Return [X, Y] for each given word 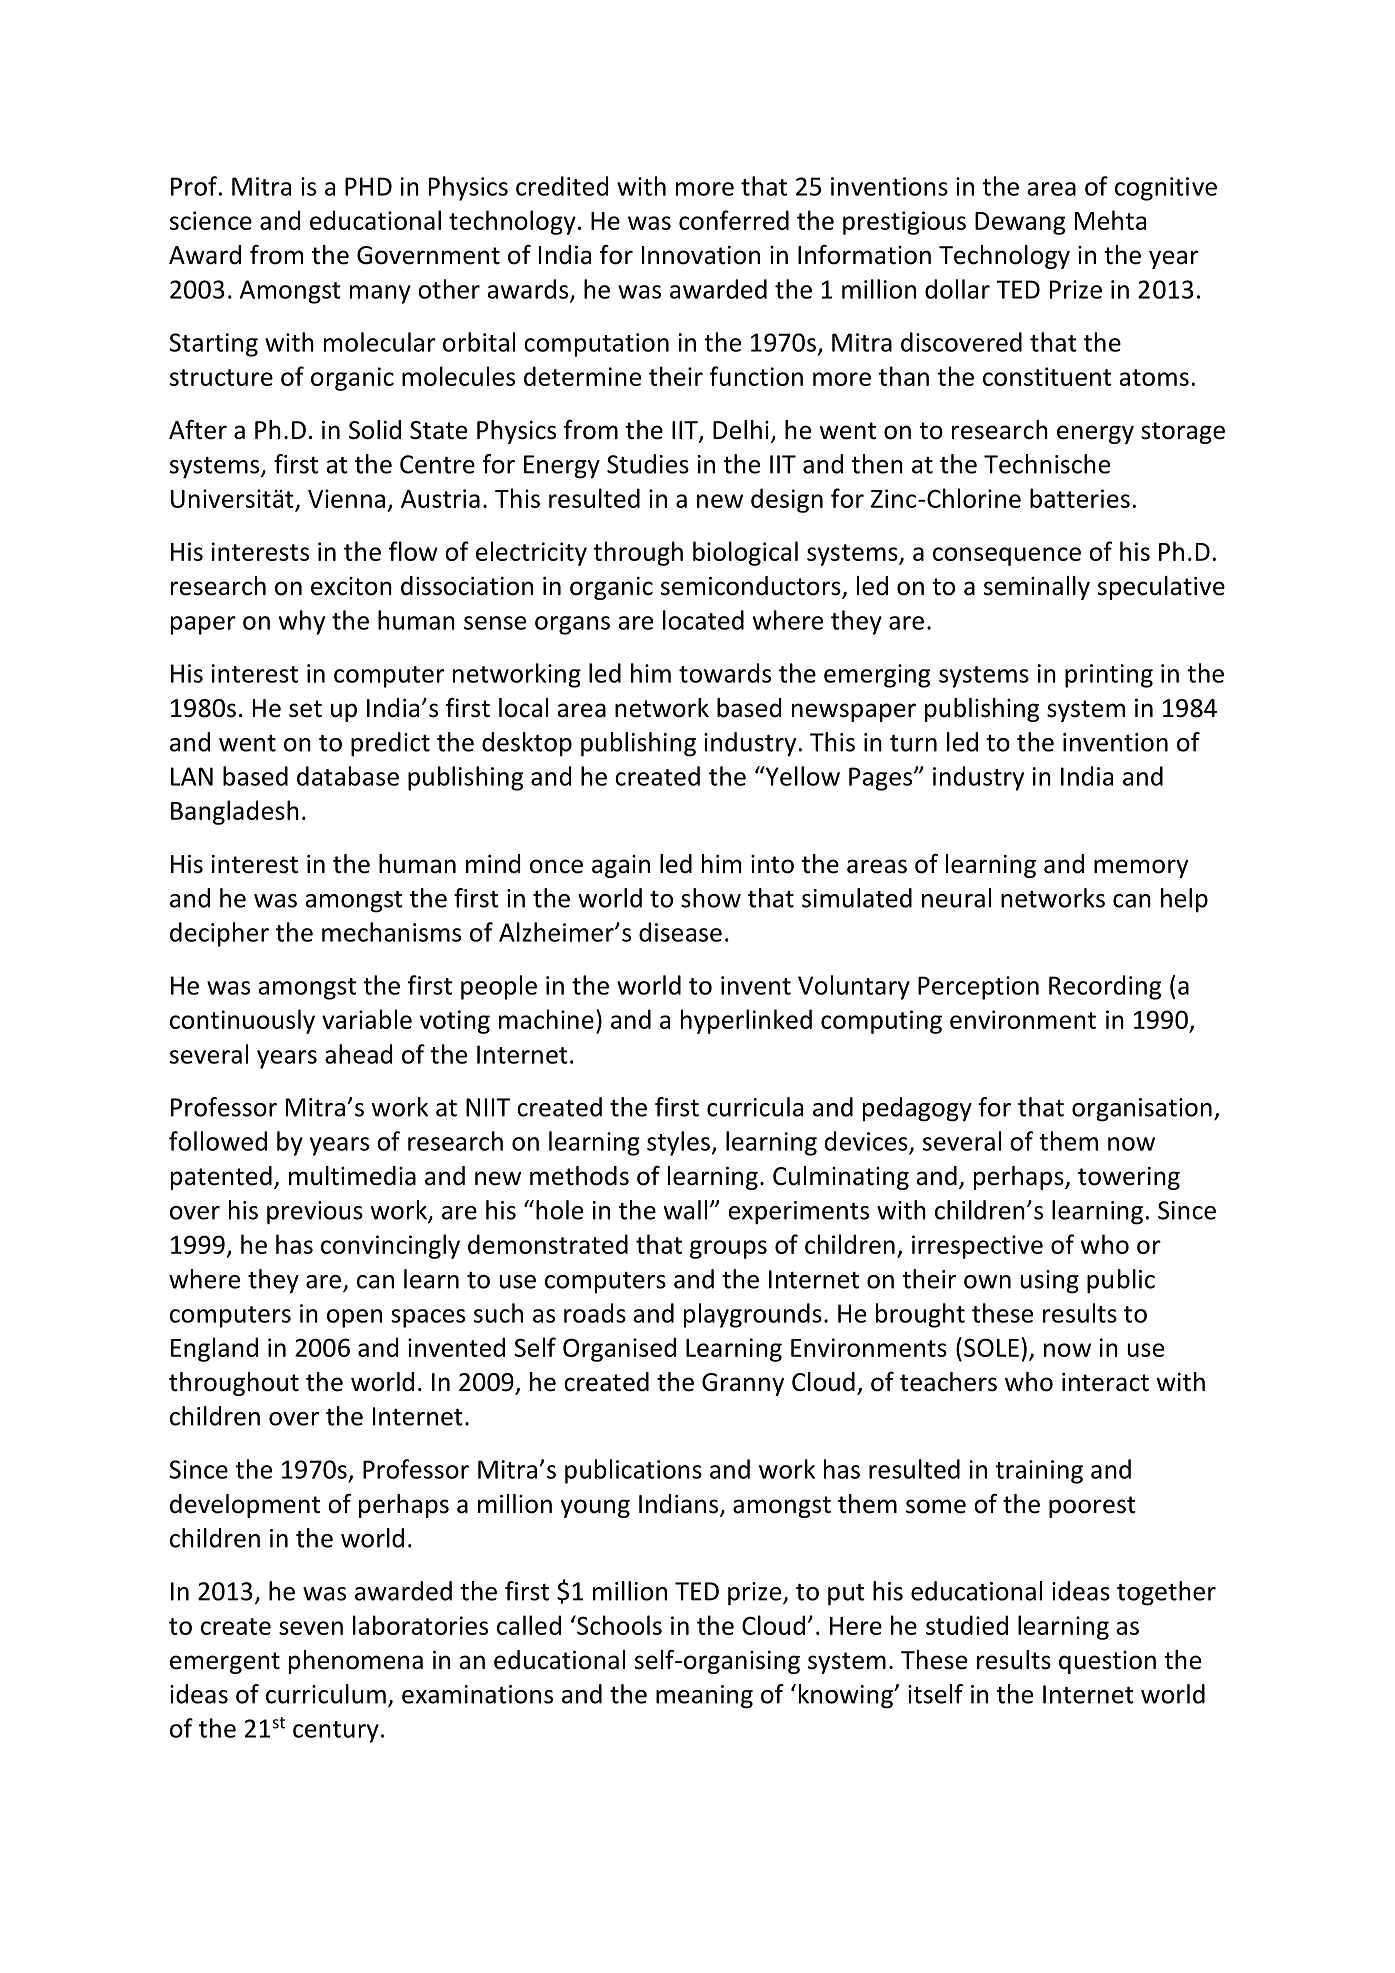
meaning [704, 1697]
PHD [368, 186]
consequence [1007, 556]
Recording [1105, 987]
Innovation [701, 255]
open [354, 1318]
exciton [351, 586]
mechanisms [391, 932]
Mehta [1110, 220]
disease [680, 932]
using [1049, 1282]
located [703, 620]
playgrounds [753, 1315]
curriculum [326, 1694]
